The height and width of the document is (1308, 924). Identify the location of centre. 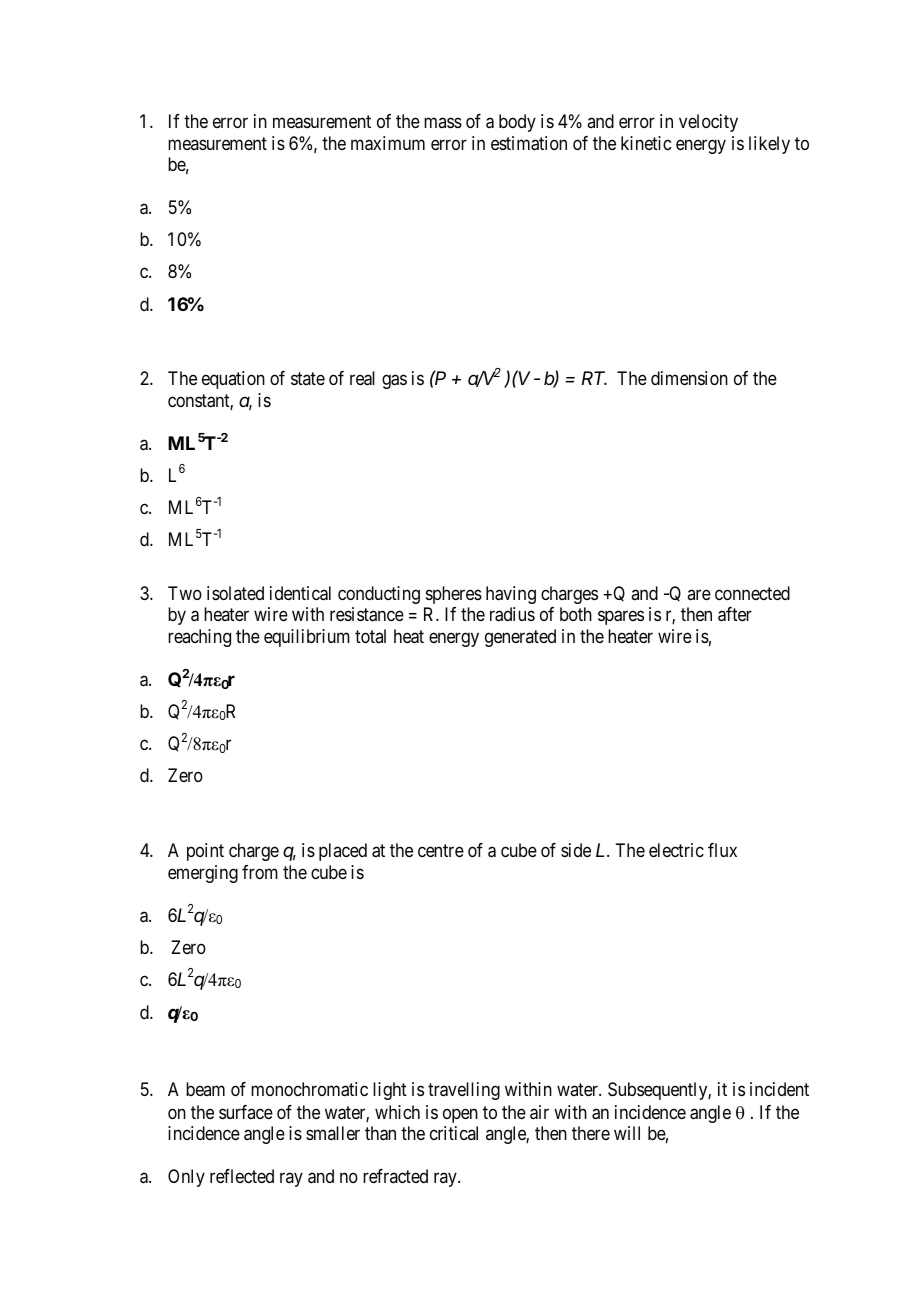
(441, 850).
